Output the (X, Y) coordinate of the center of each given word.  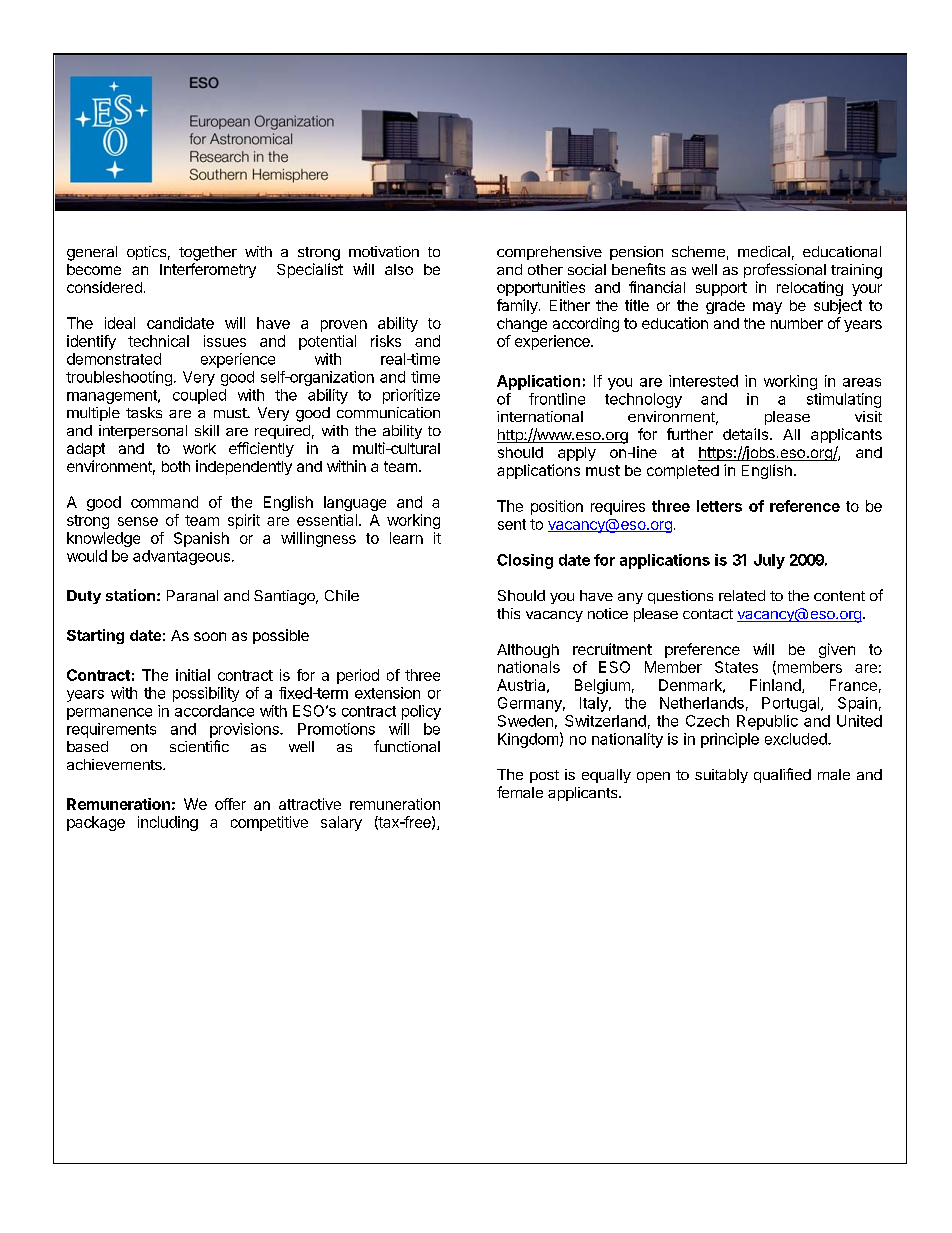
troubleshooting (119, 378)
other (545, 269)
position (557, 507)
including (168, 823)
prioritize (411, 396)
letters (719, 506)
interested (703, 381)
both (176, 466)
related (742, 595)
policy (421, 712)
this (508, 613)
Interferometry (208, 270)
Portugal (792, 704)
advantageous (181, 557)
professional (785, 270)
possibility (206, 694)
